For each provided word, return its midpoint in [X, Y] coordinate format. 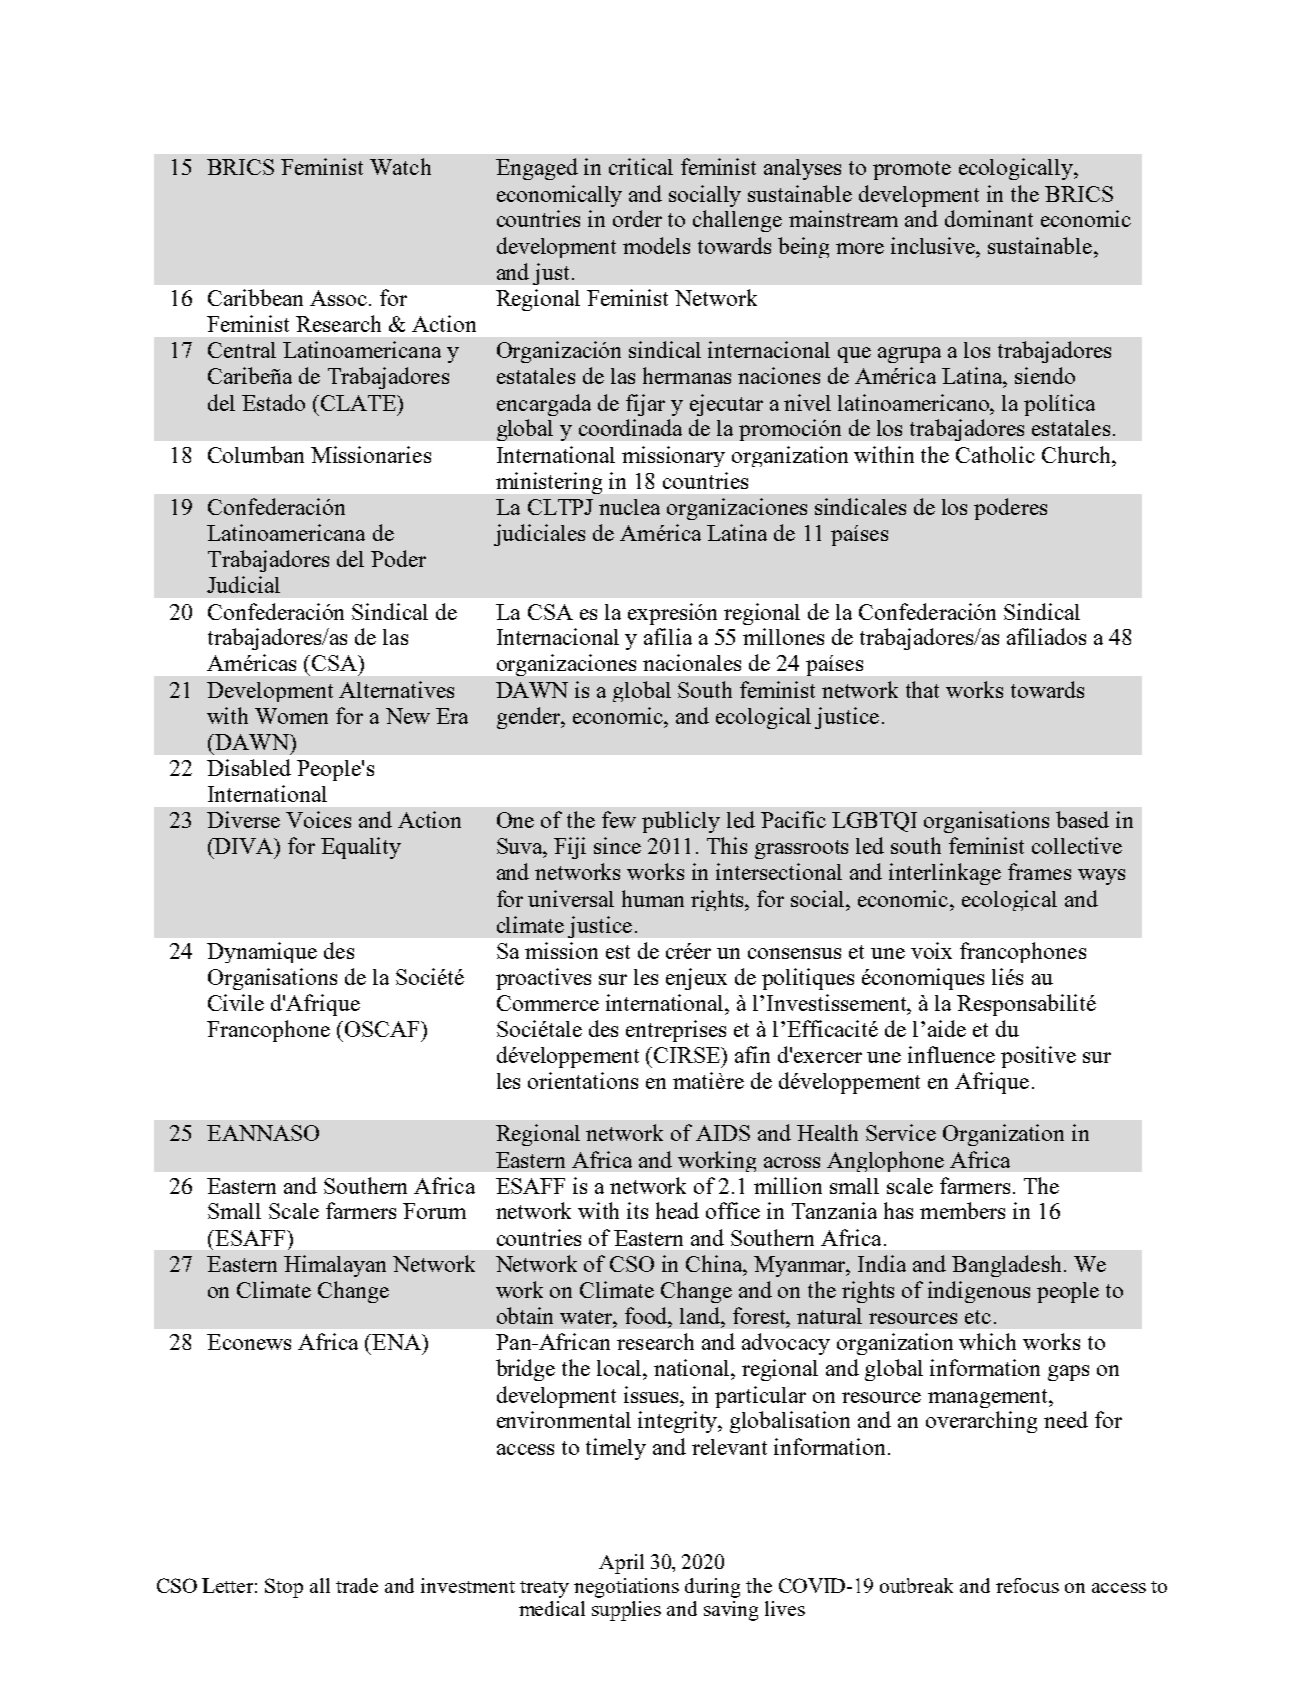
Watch [400, 166]
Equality [361, 848]
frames [1039, 871]
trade [357, 1585]
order [637, 218]
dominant [989, 218]
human [653, 898]
